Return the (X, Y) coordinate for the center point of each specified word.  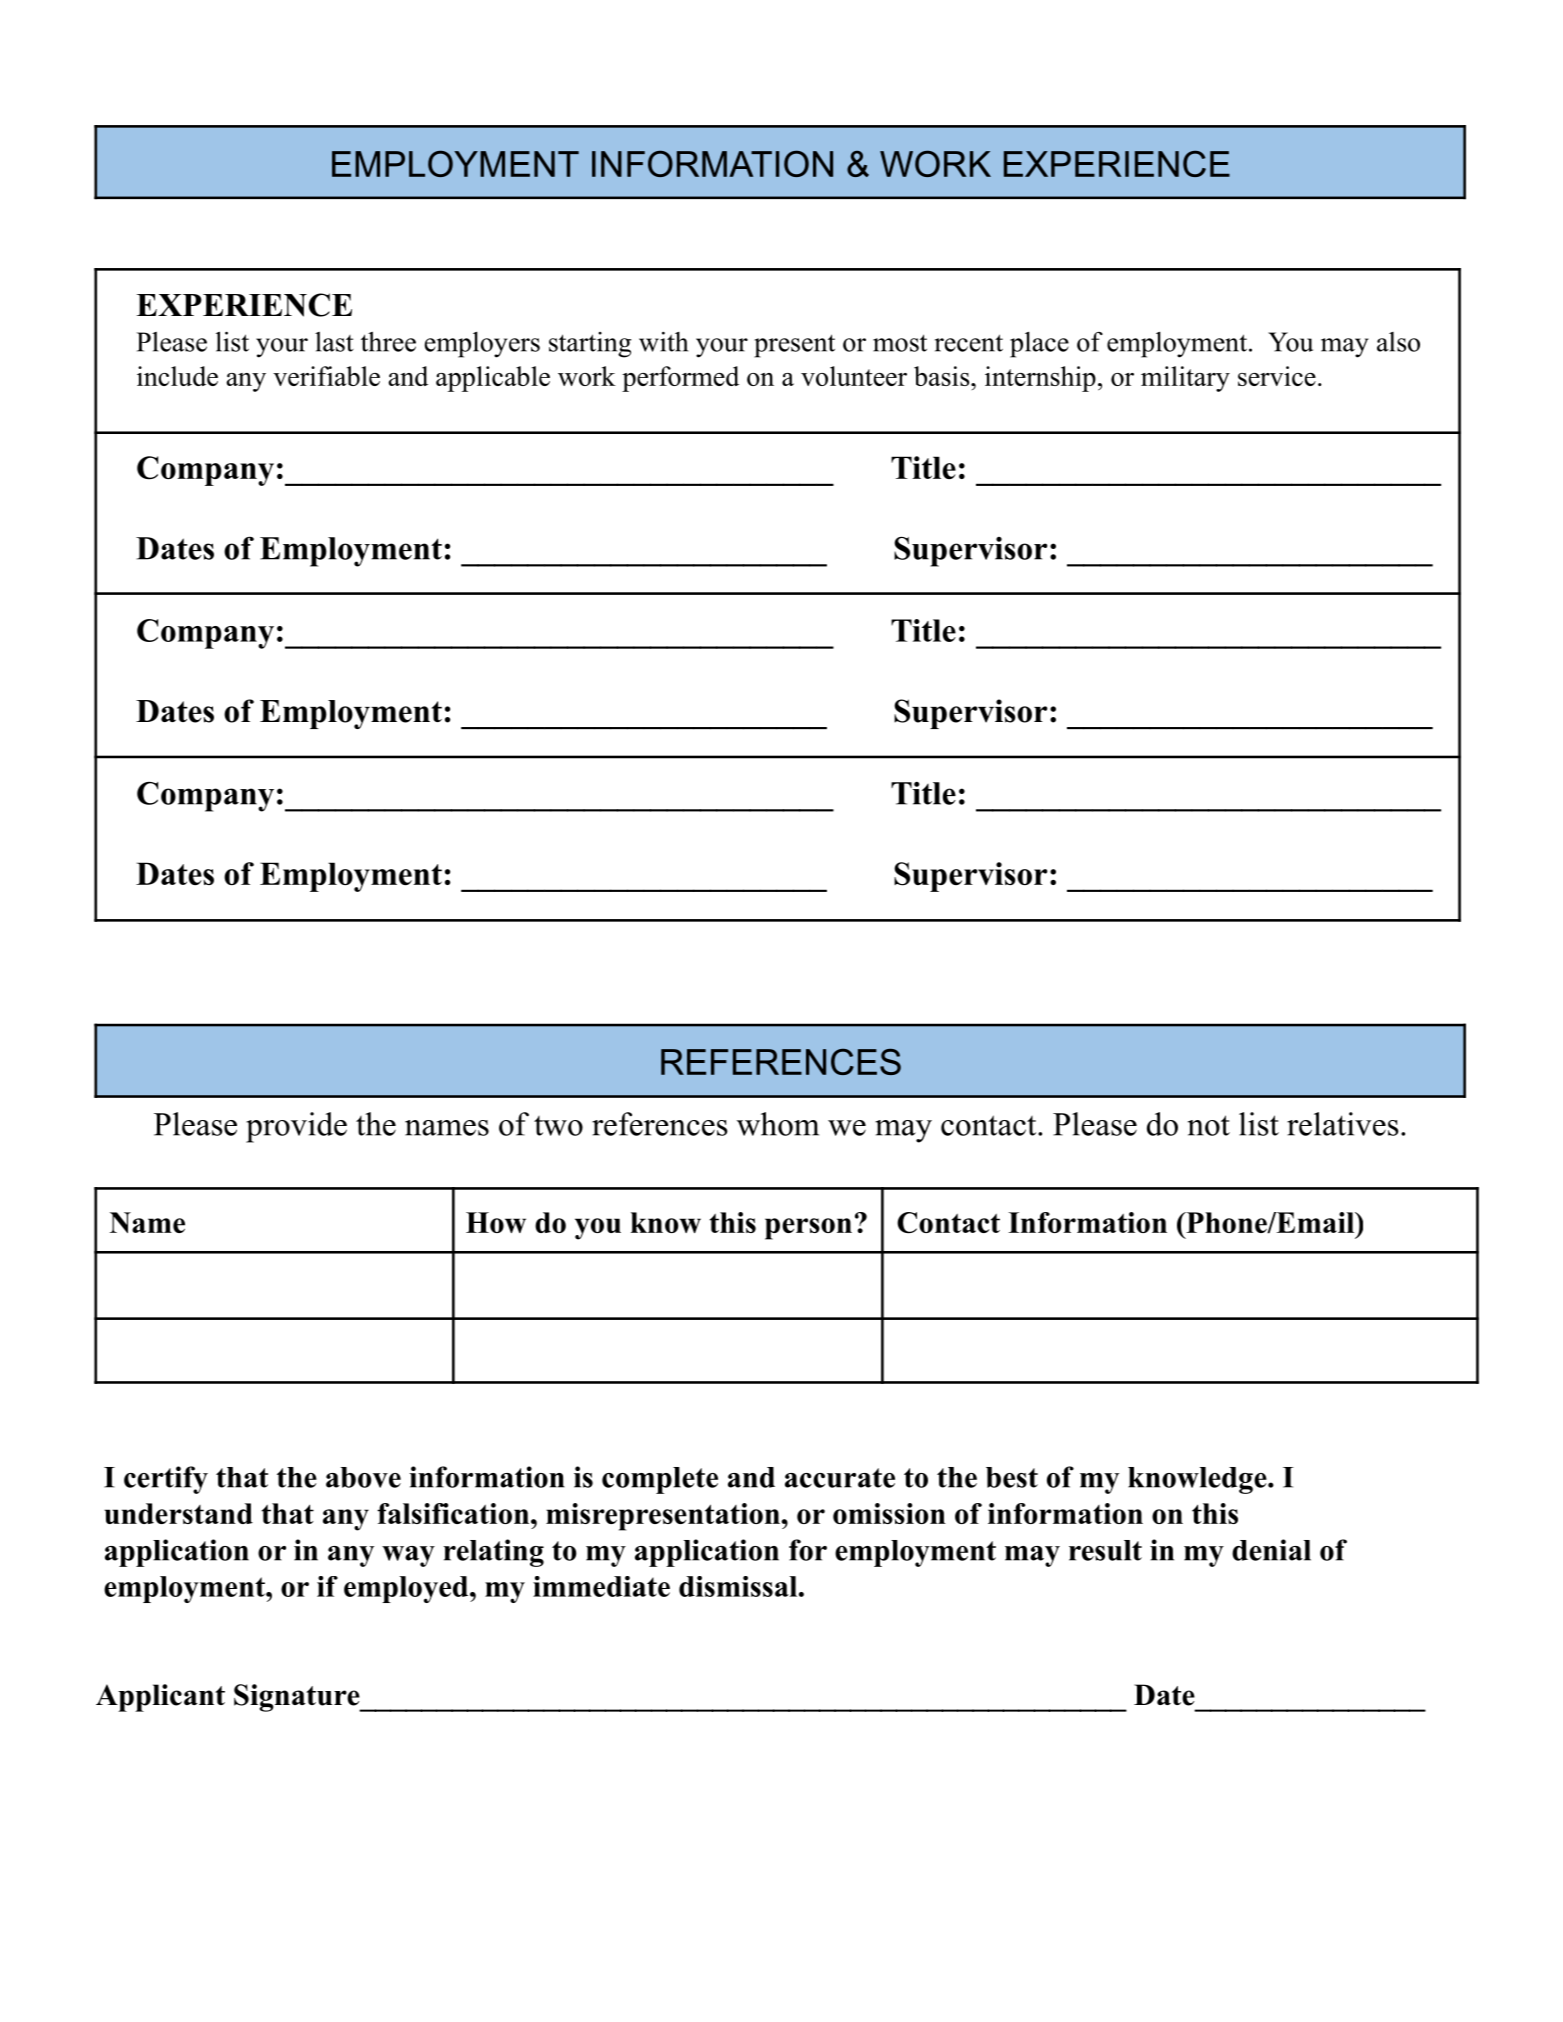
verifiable (326, 376)
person (808, 1229)
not (1209, 1125)
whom (778, 1124)
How (496, 1222)
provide (296, 1127)
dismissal (738, 1586)
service (1277, 376)
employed (407, 1589)
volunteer (854, 376)
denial (1271, 1550)
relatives (1343, 1124)
